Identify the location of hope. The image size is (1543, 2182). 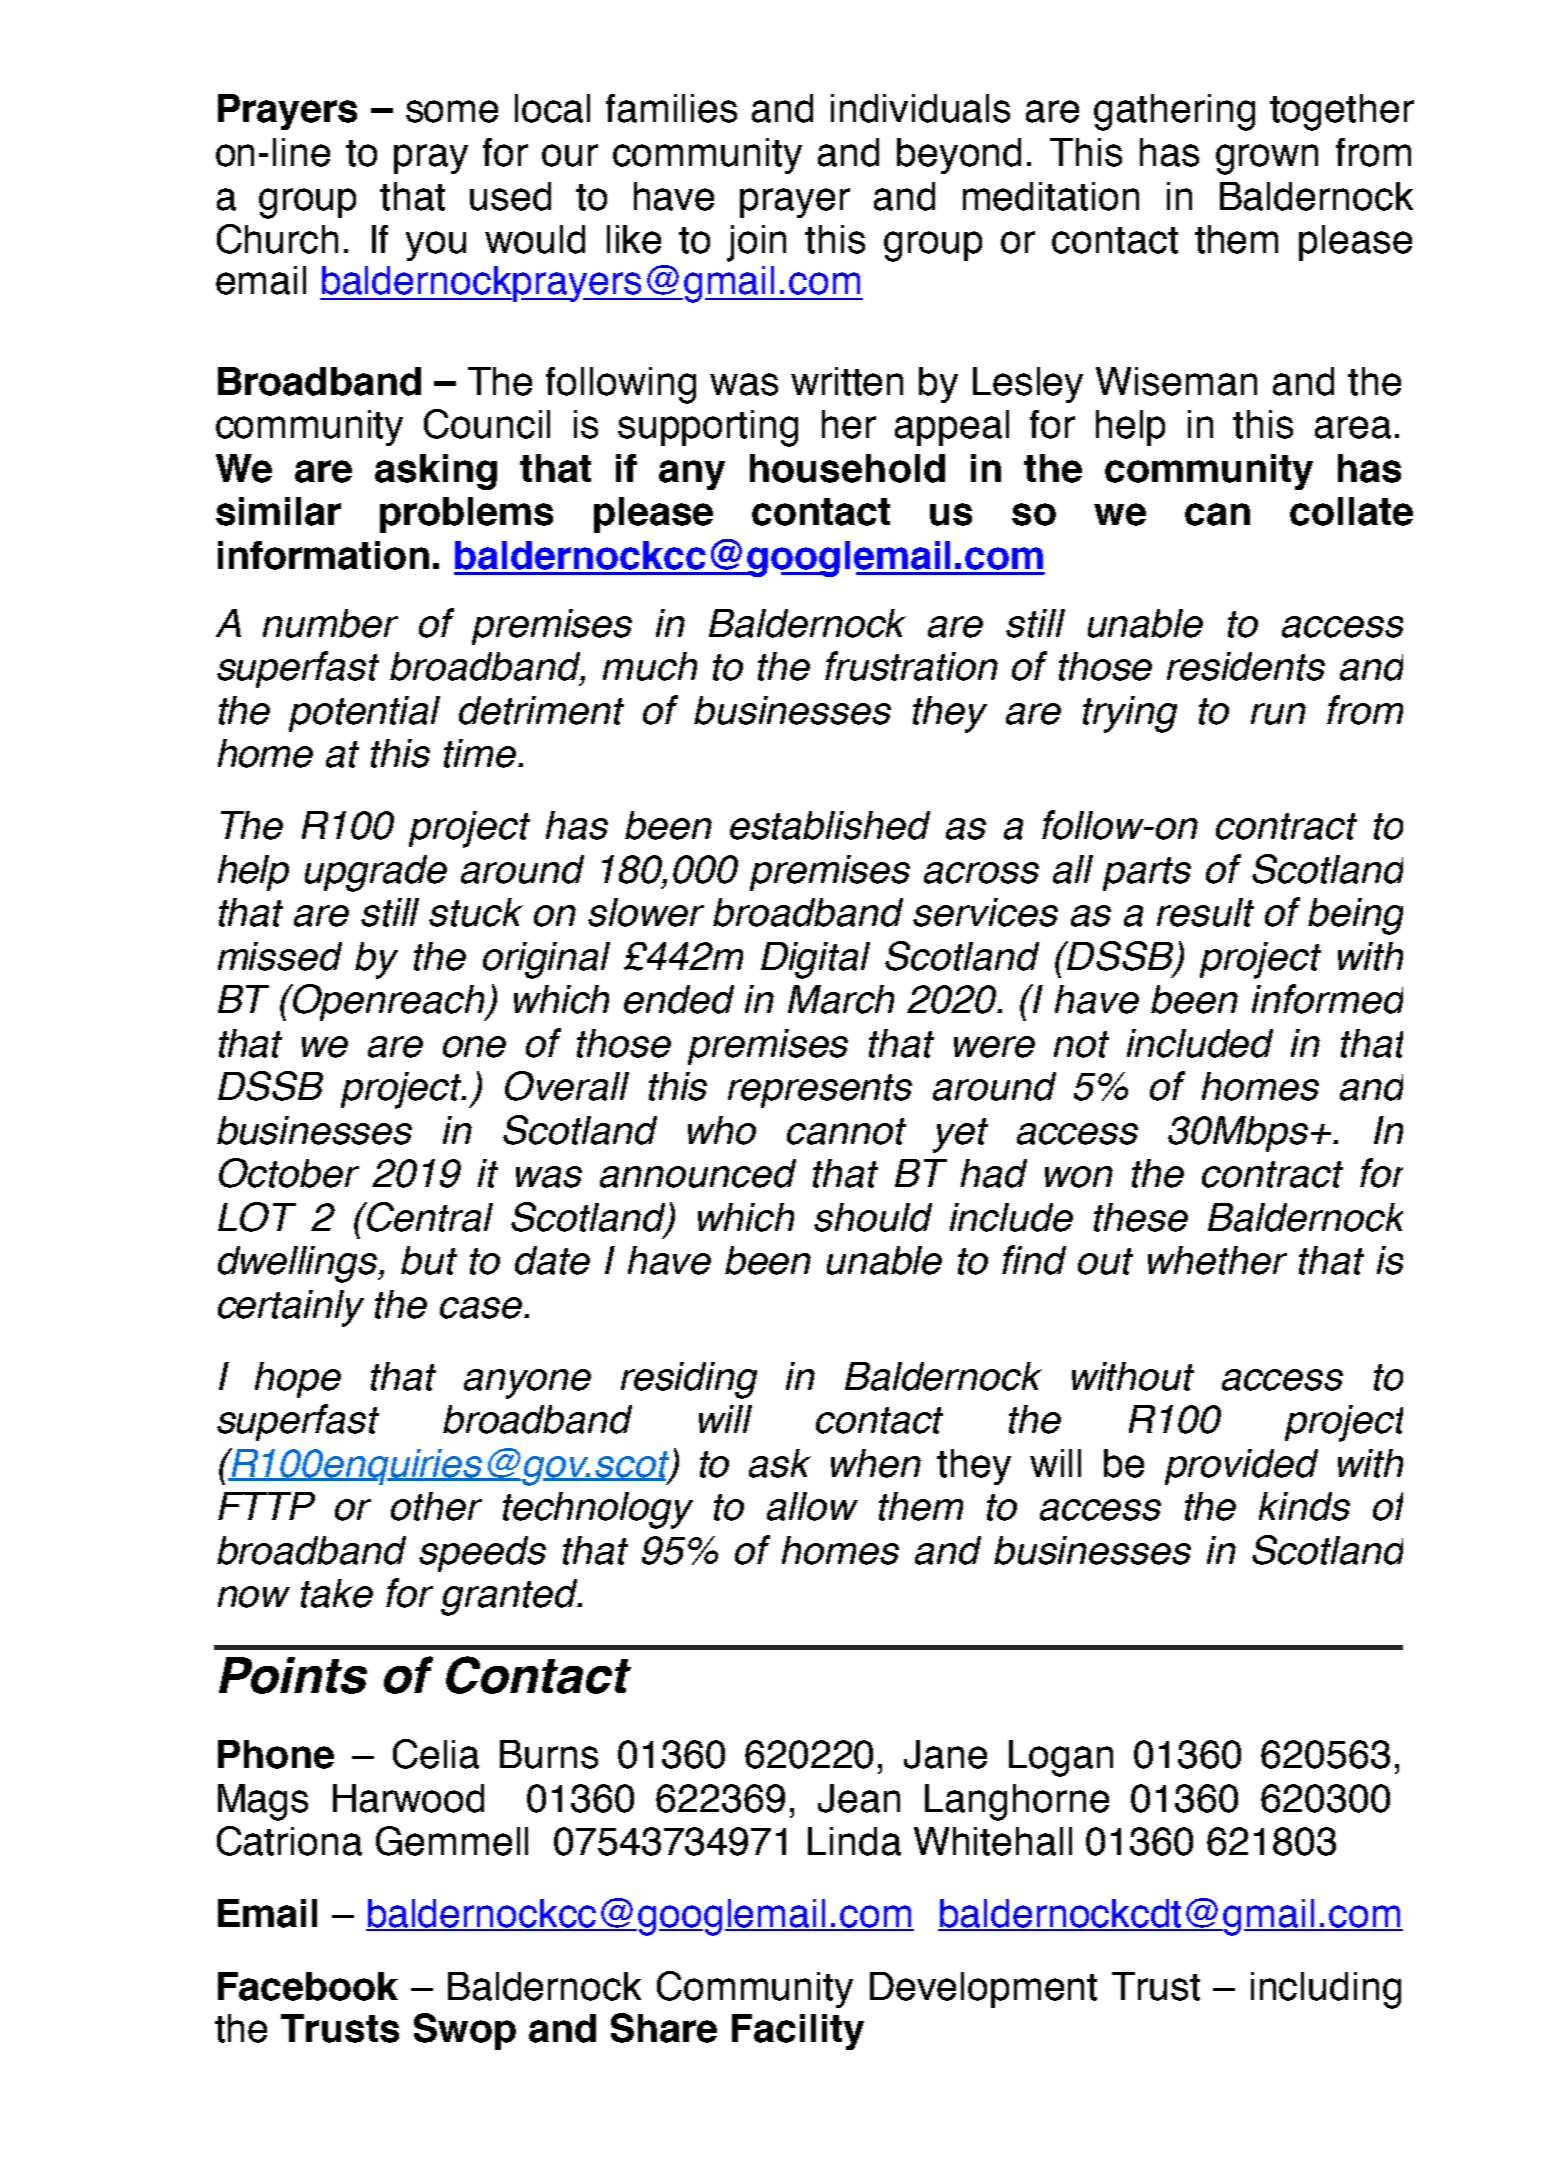
(298, 1380).
